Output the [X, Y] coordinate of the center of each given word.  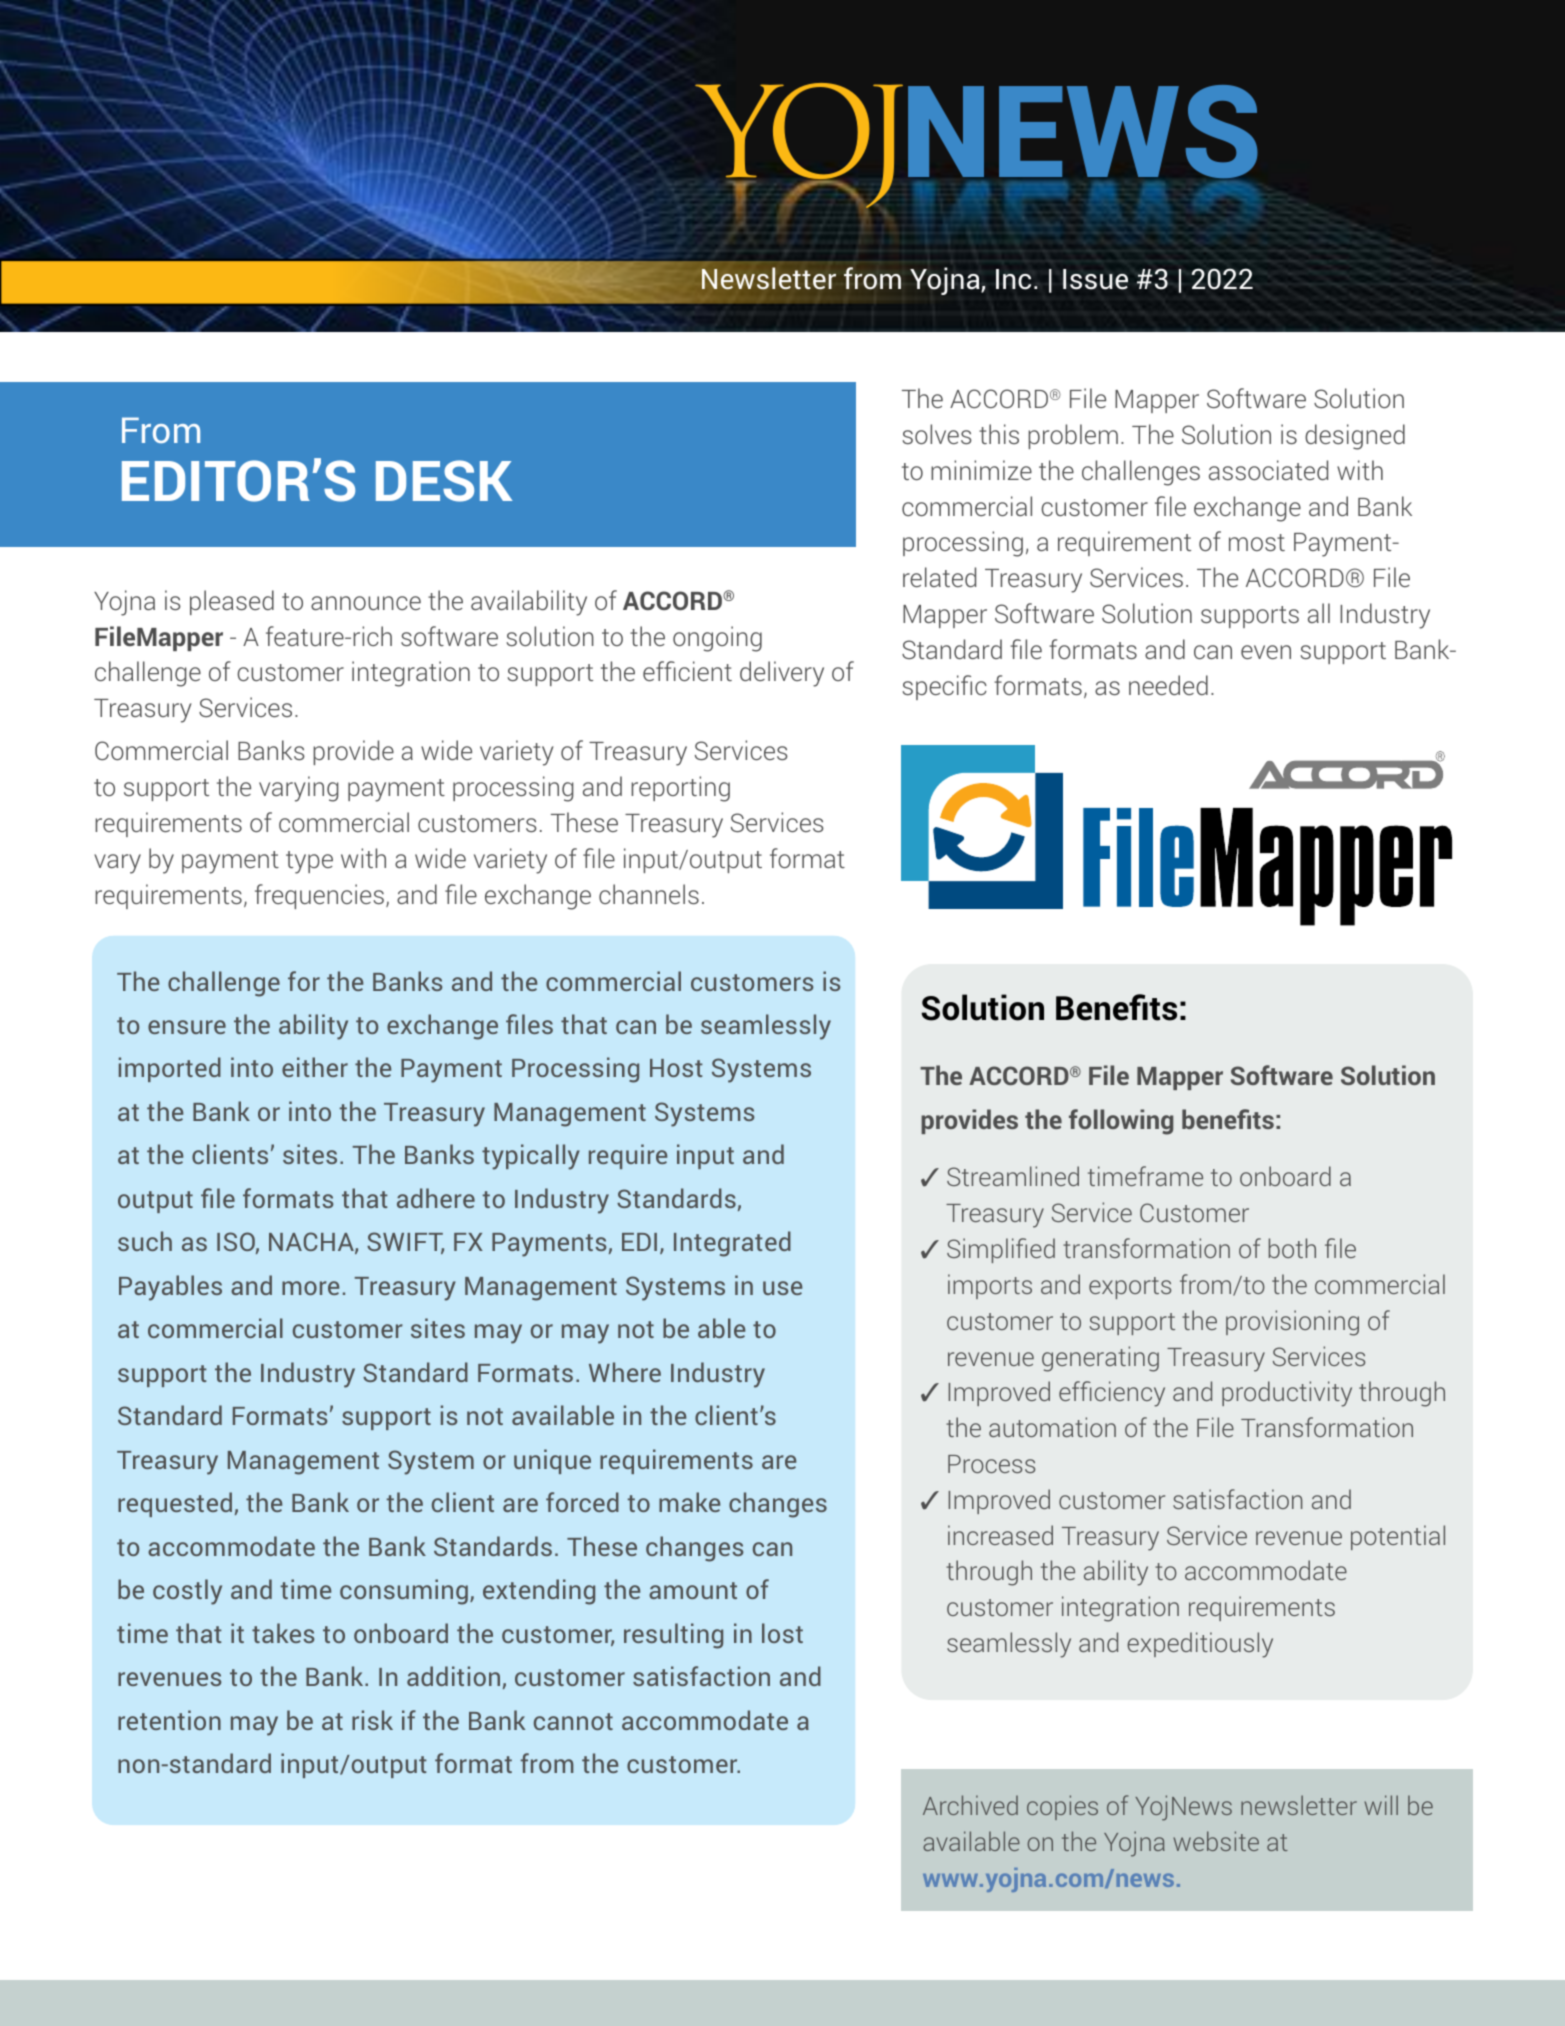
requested [175, 1504]
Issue [1095, 279]
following [1121, 1122]
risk [372, 1720]
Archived [970, 1805]
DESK [444, 481]
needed [1168, 685]
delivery [782, 674]
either [315, 1067]
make [689, 1502]
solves [937, 434]
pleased [232, 602]
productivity [1287, 1394]
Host [676, 1068]
